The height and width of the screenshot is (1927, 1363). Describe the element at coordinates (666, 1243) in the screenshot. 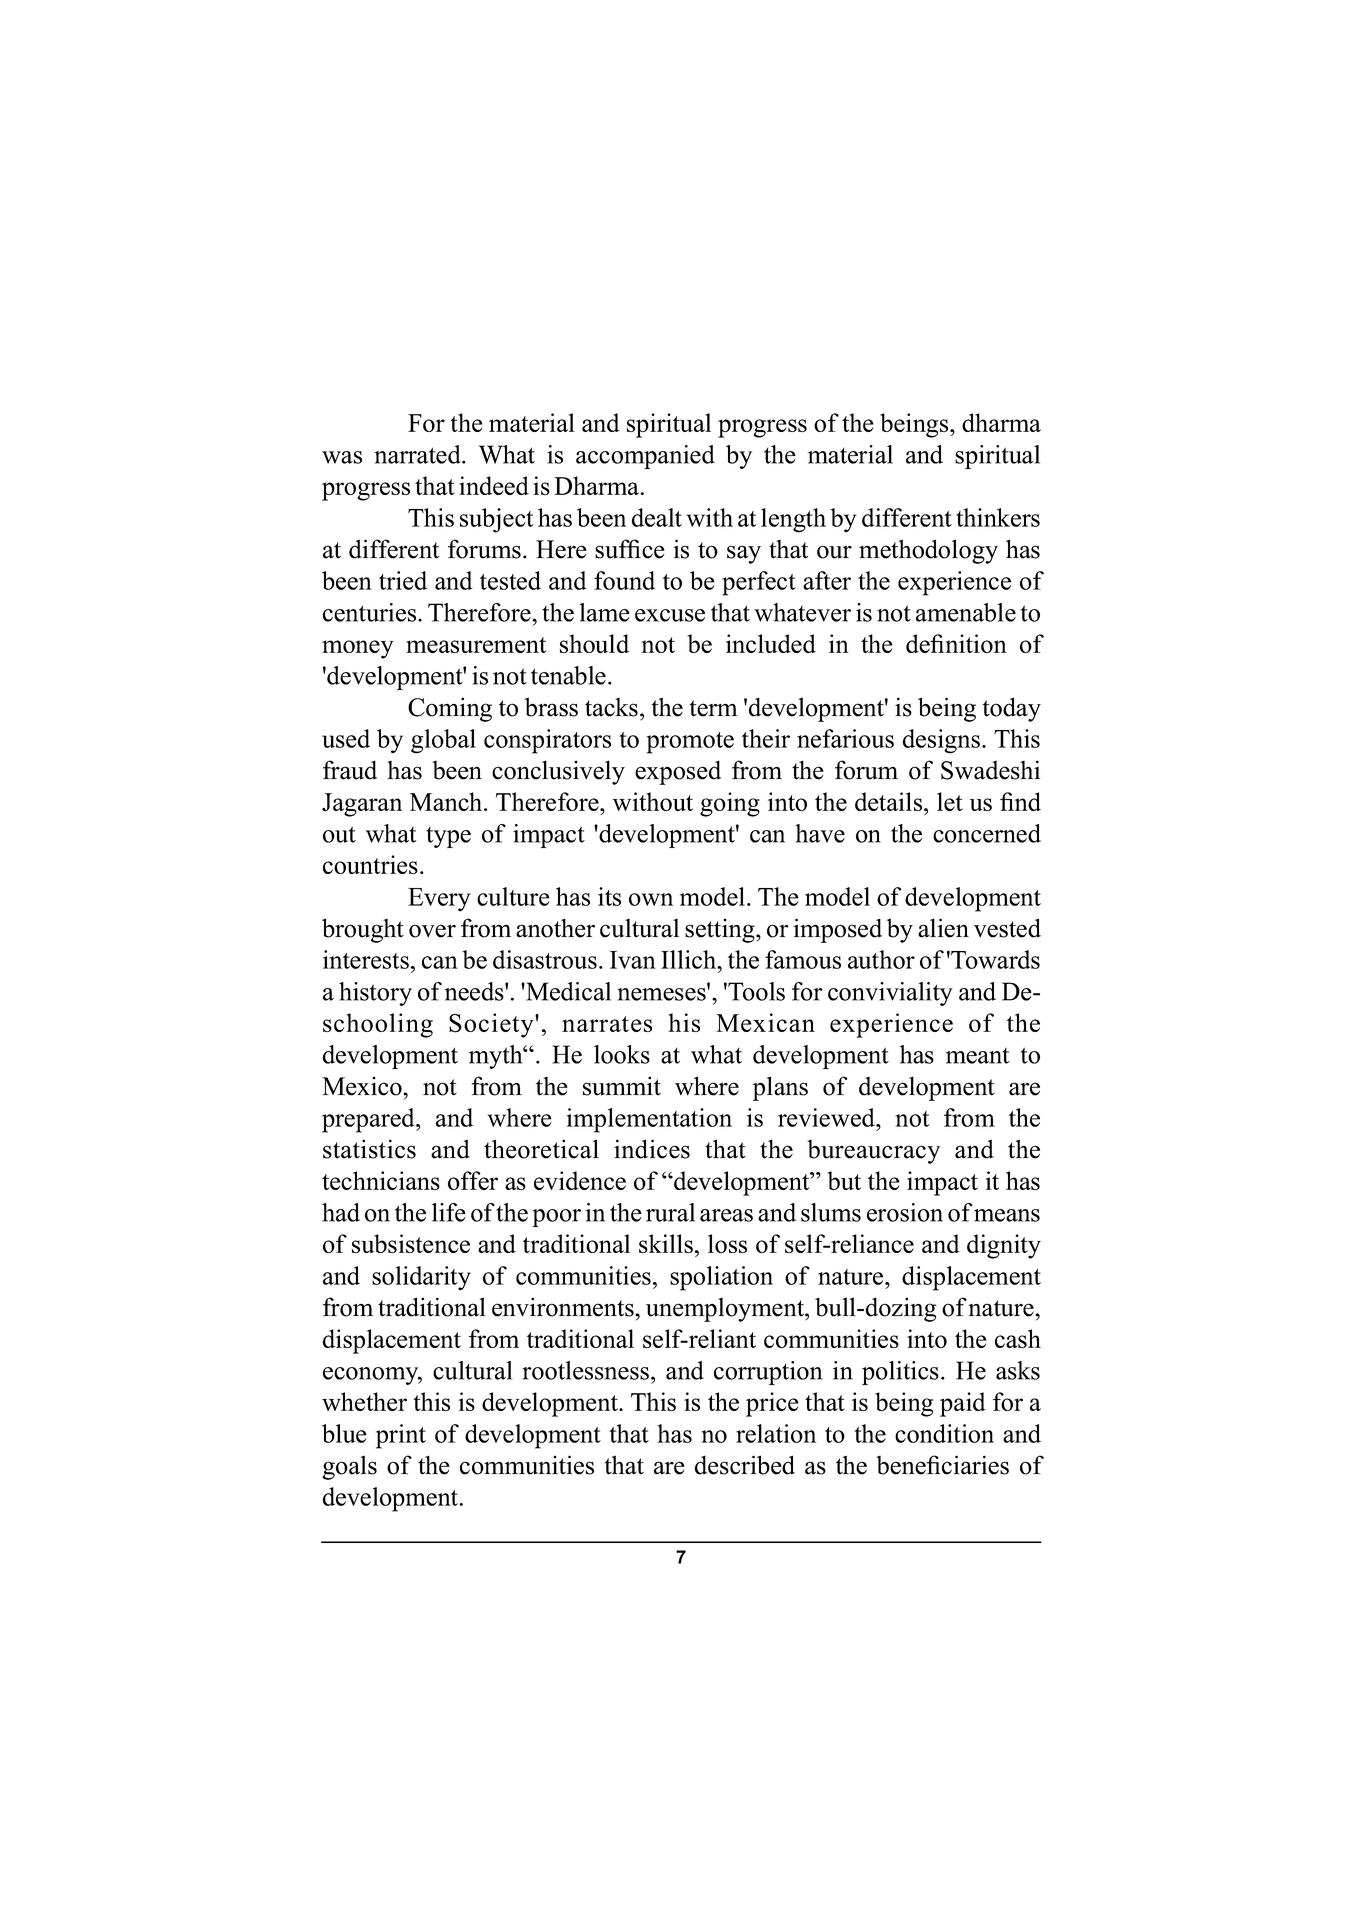

I see `skills` at that location.
